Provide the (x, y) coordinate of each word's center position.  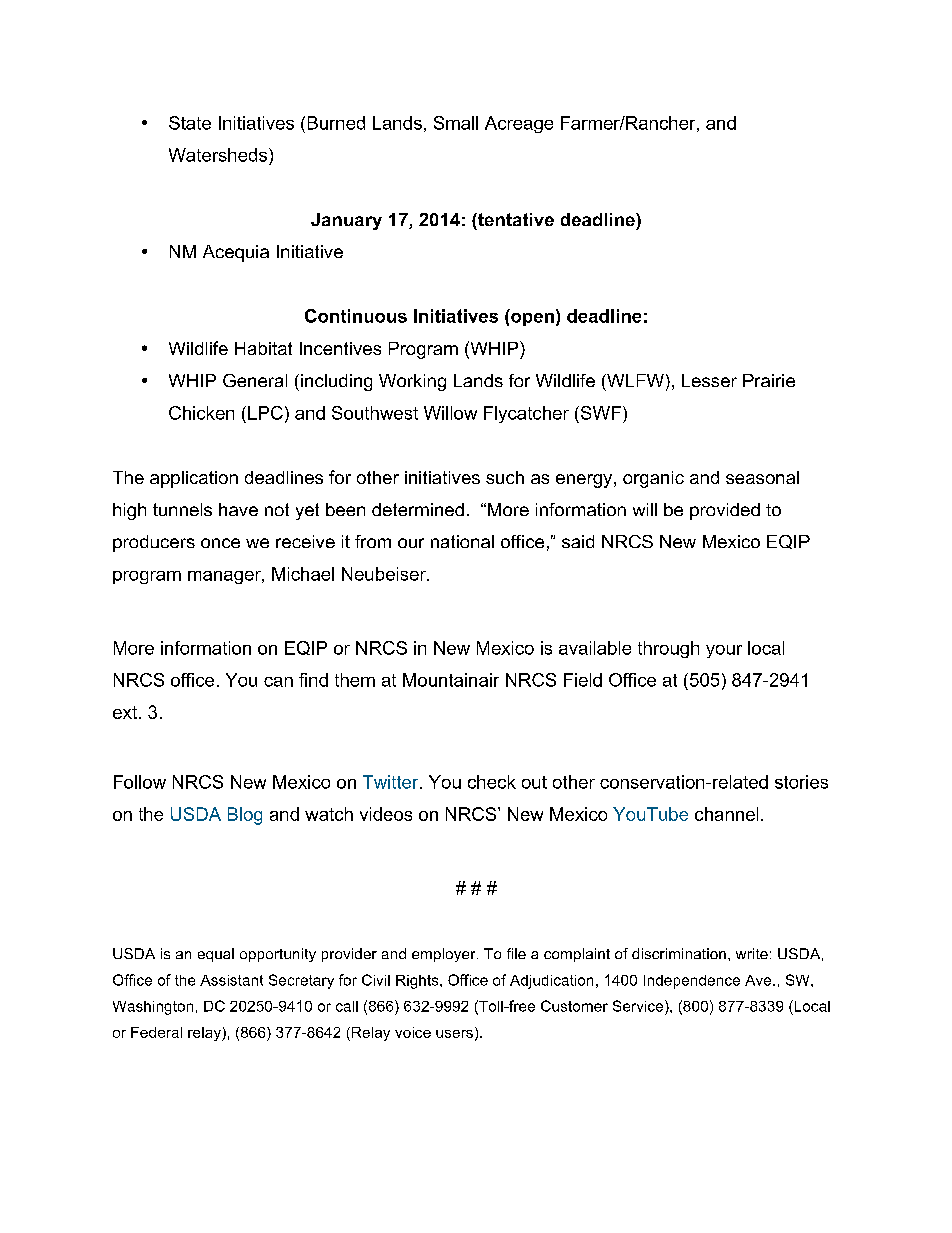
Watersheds (219, 155)
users (454, 1034)
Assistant (231, 980)
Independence (692, 982)
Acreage (519, 124)
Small (456, 123)
